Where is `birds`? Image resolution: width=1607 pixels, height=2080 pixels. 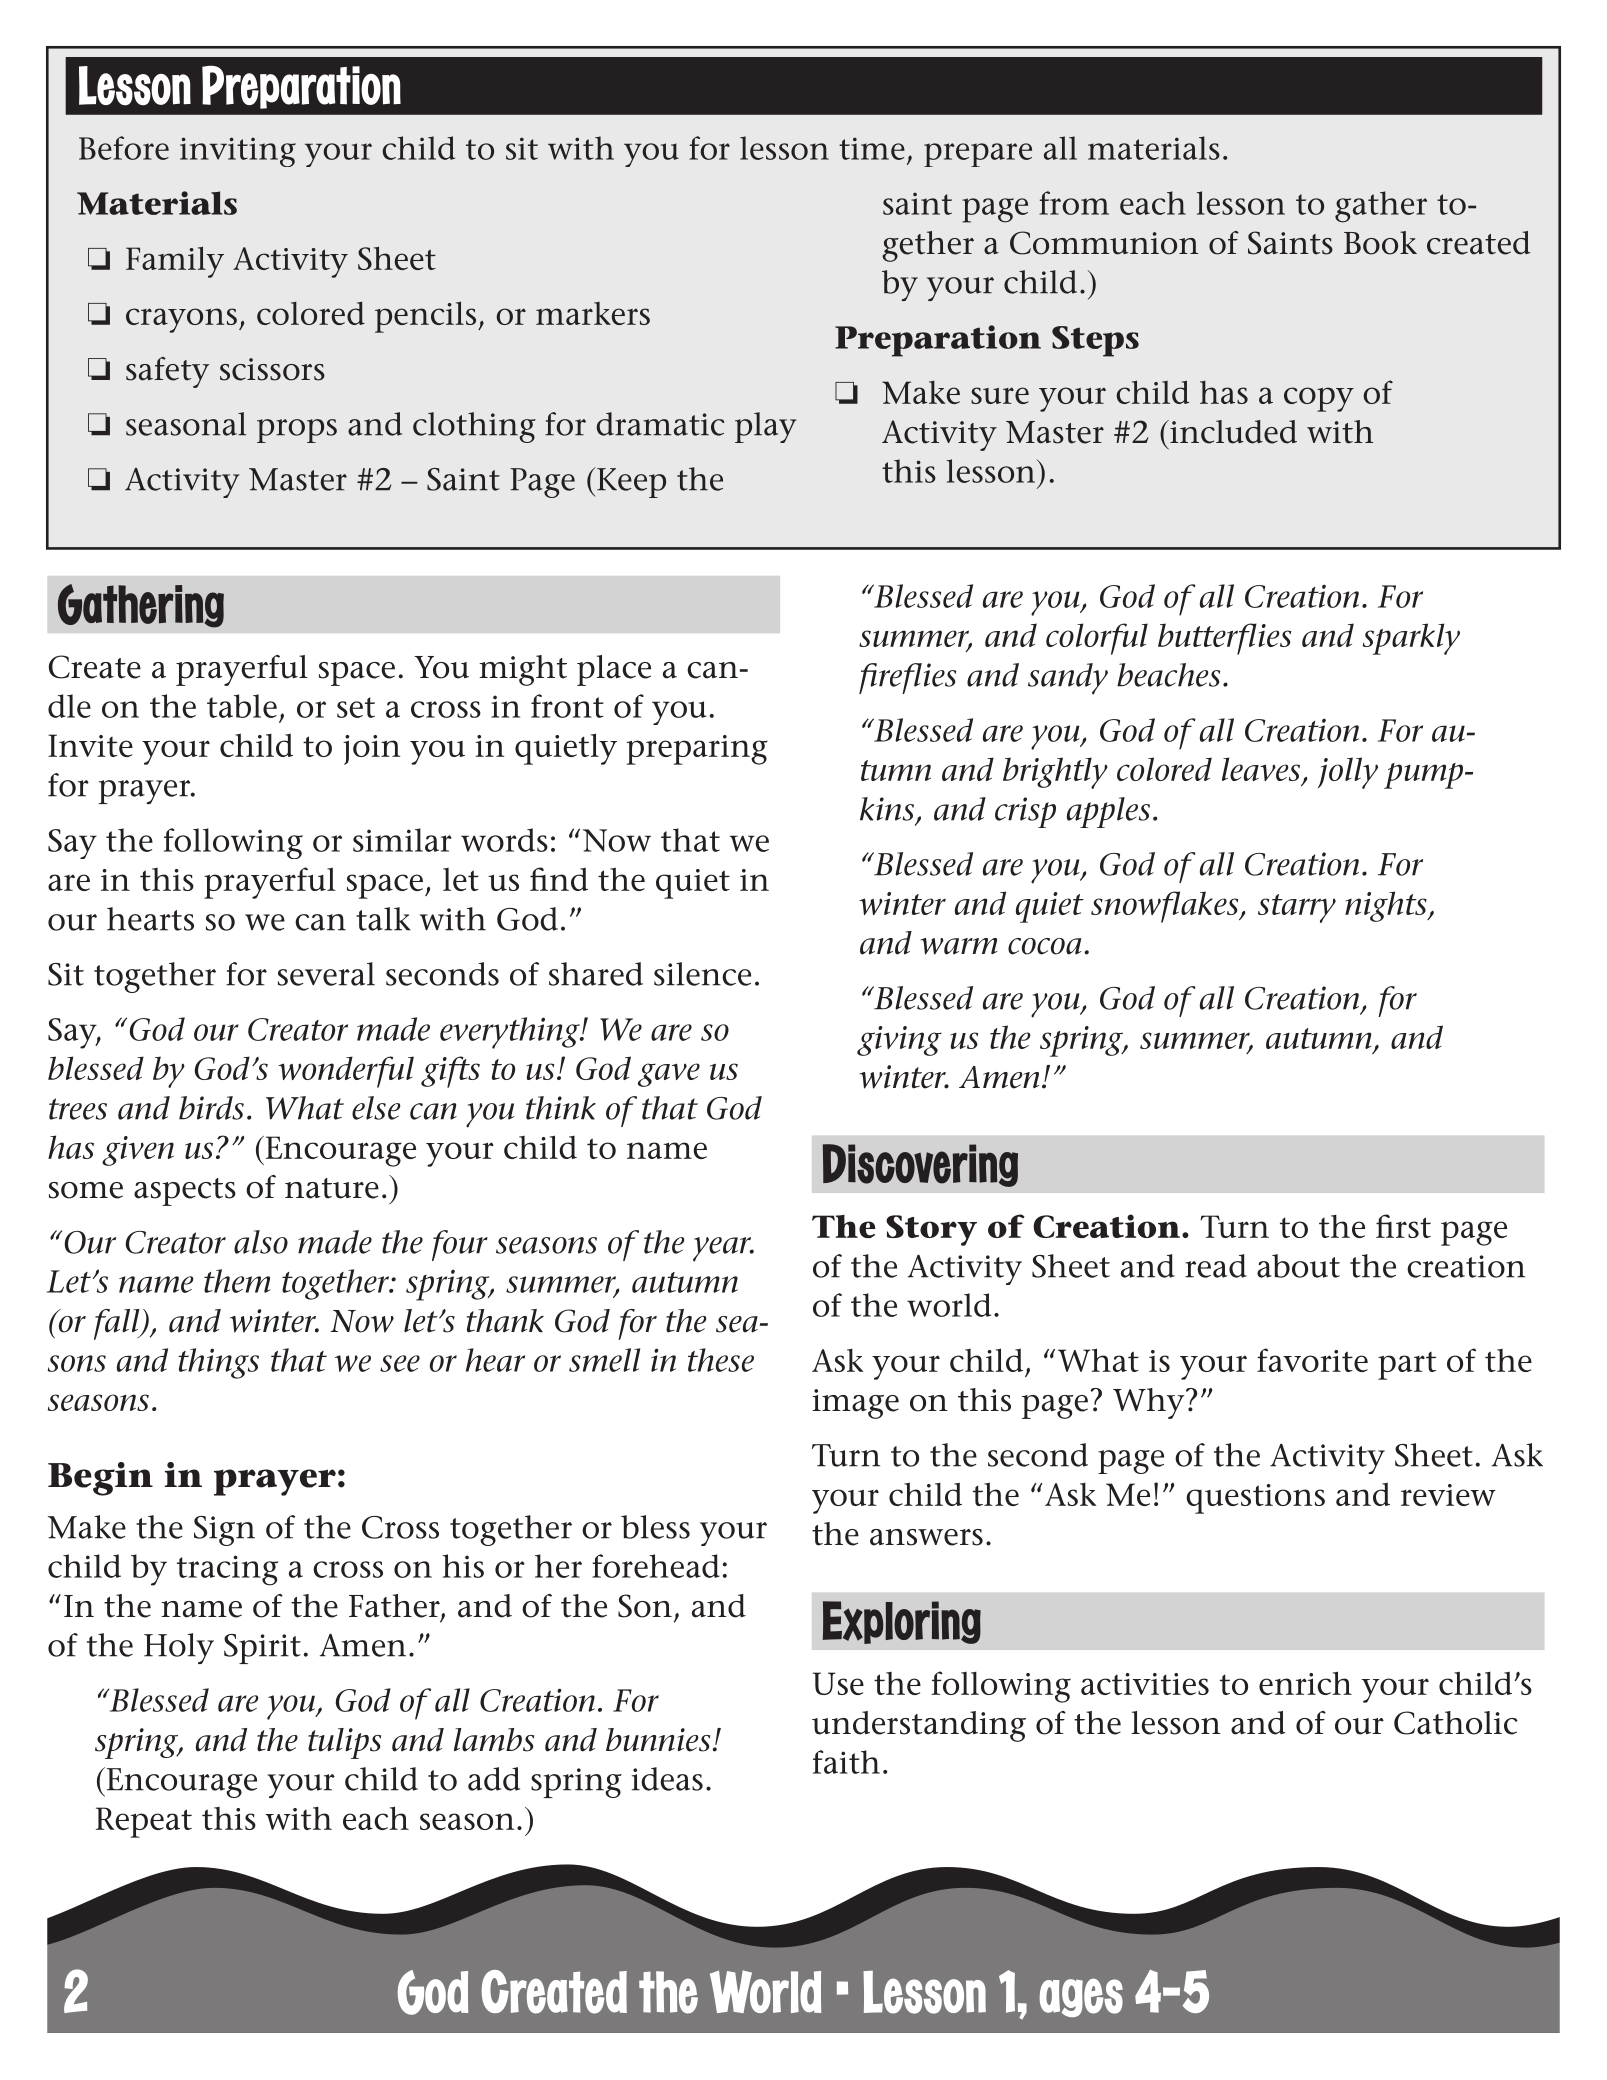 birds is located at coordinates (211, 1108).
